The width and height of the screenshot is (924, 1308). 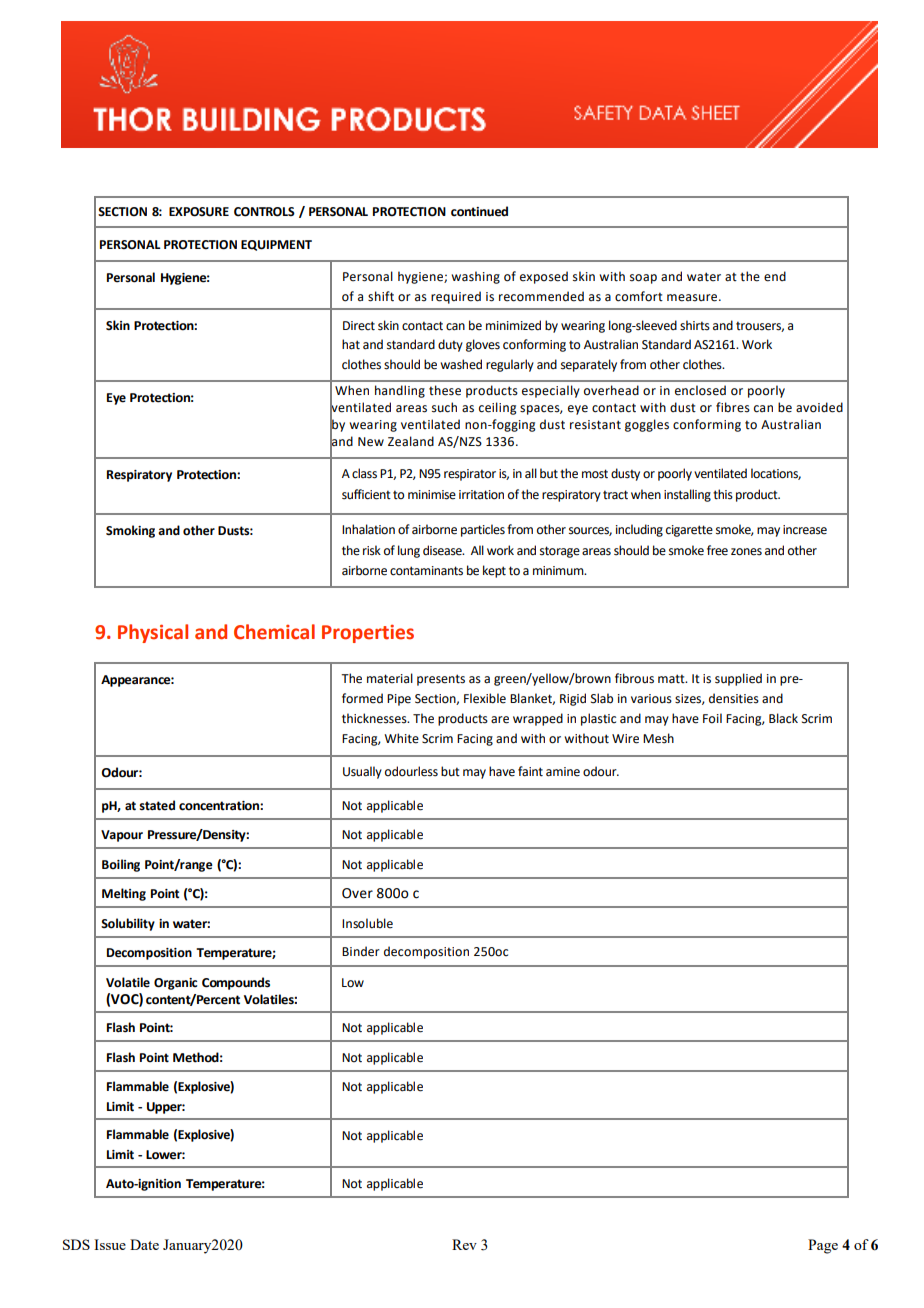 I want to click on EXPOSURE, so click(x=199, y=212).
